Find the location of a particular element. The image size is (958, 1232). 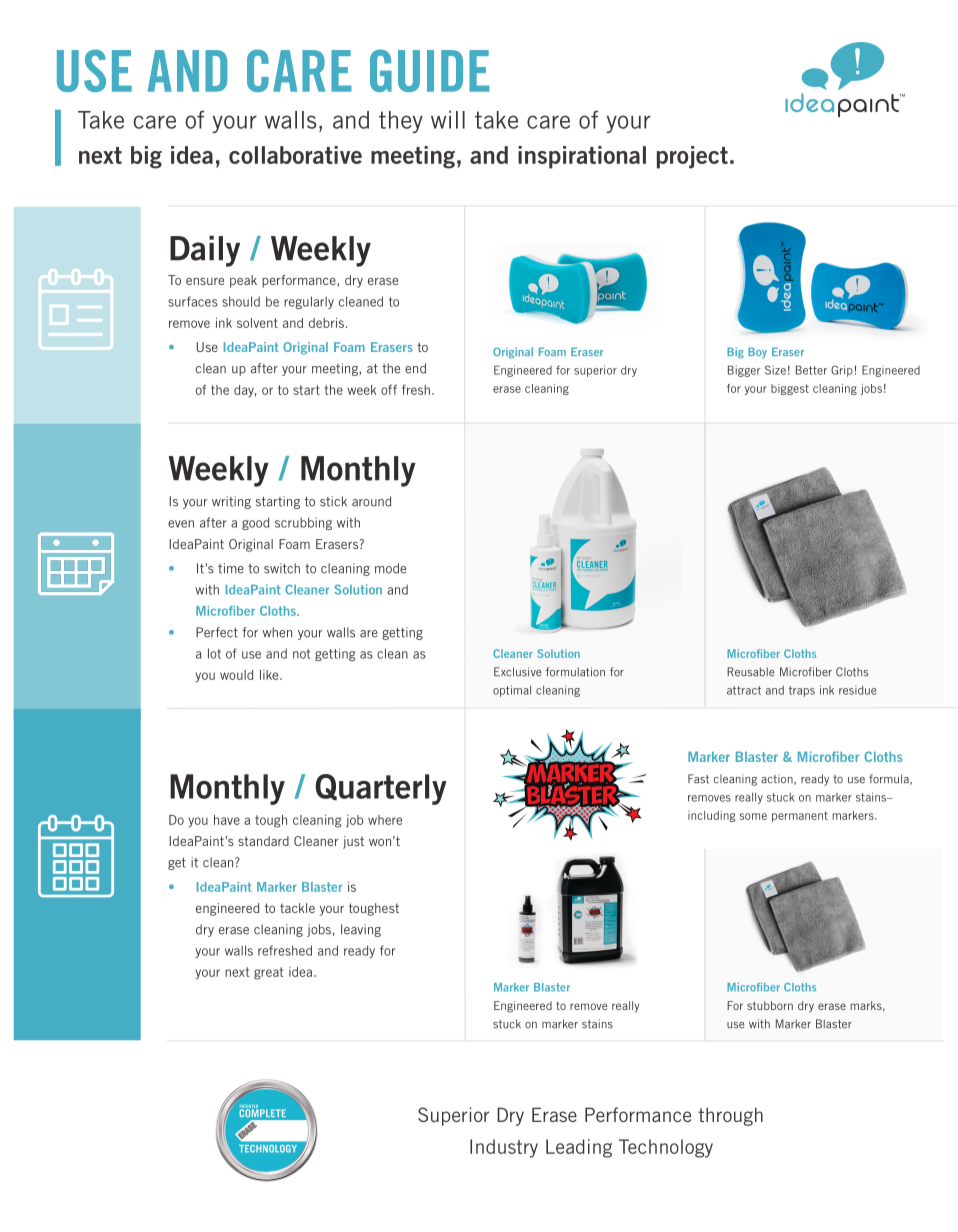

optimal is located at coordinates (512, 691).
